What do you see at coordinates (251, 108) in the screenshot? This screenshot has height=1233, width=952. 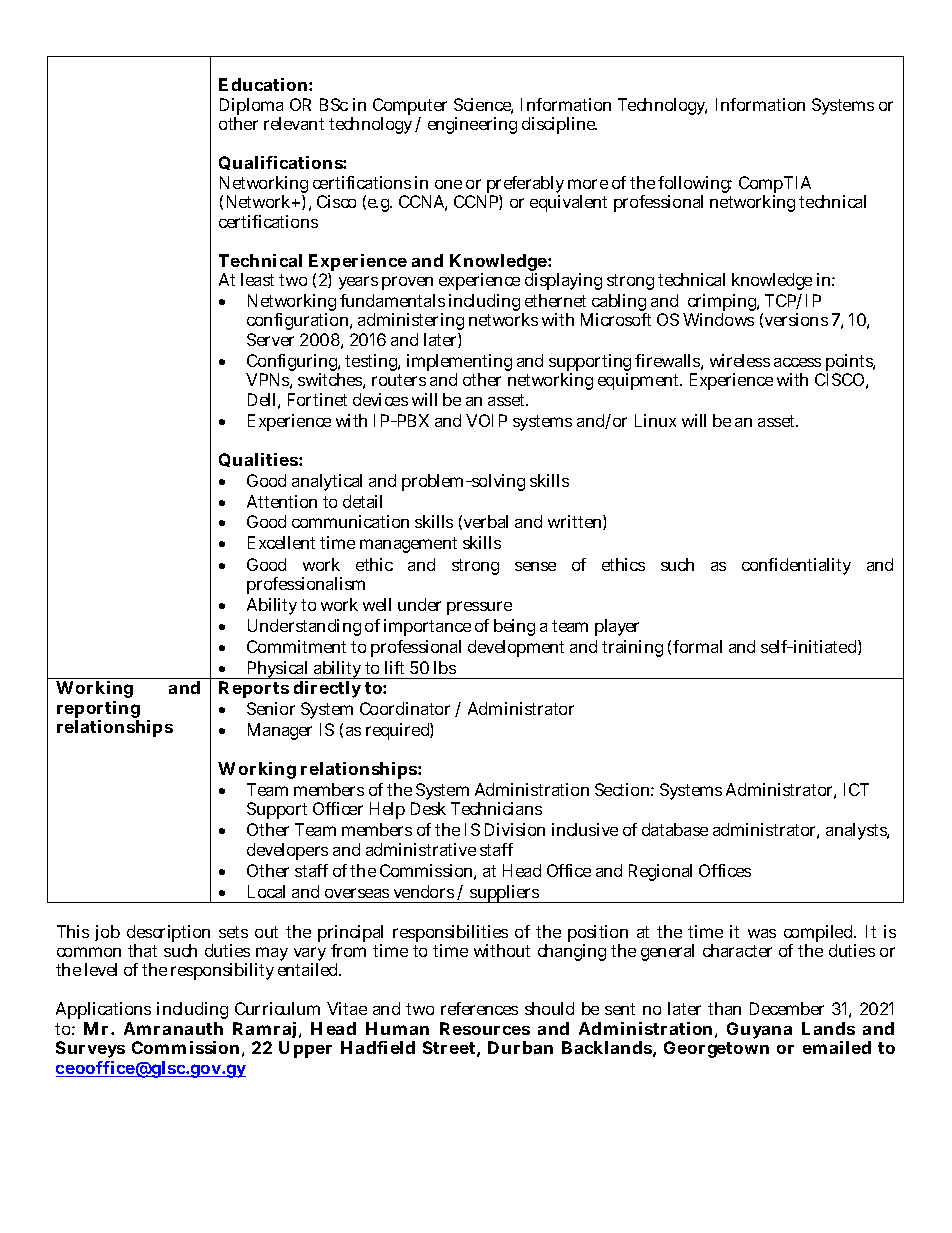 I see `Diploma` at bounding box center [251, 108].
